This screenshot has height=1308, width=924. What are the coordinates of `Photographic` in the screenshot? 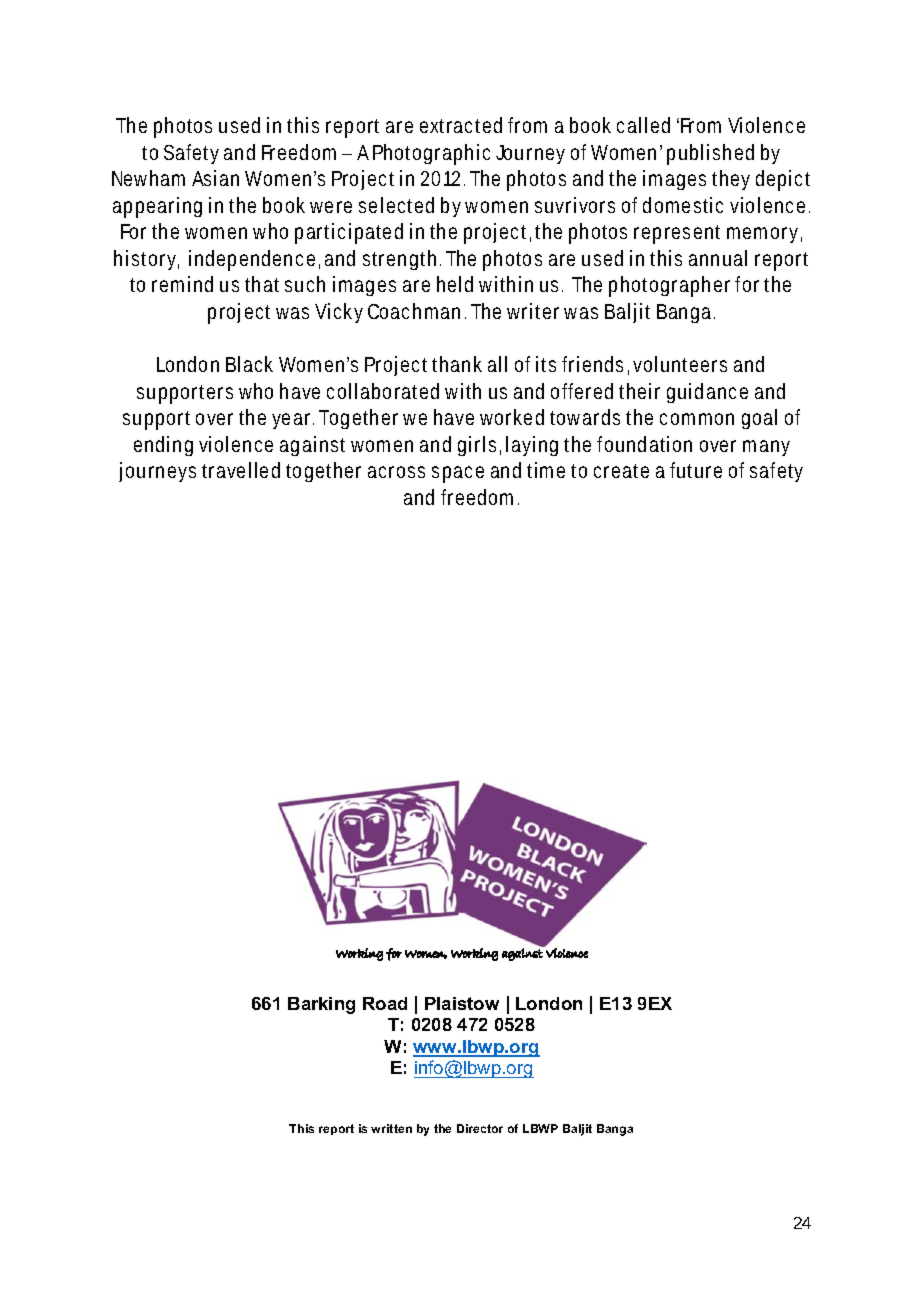 It's located at (431, 154).
